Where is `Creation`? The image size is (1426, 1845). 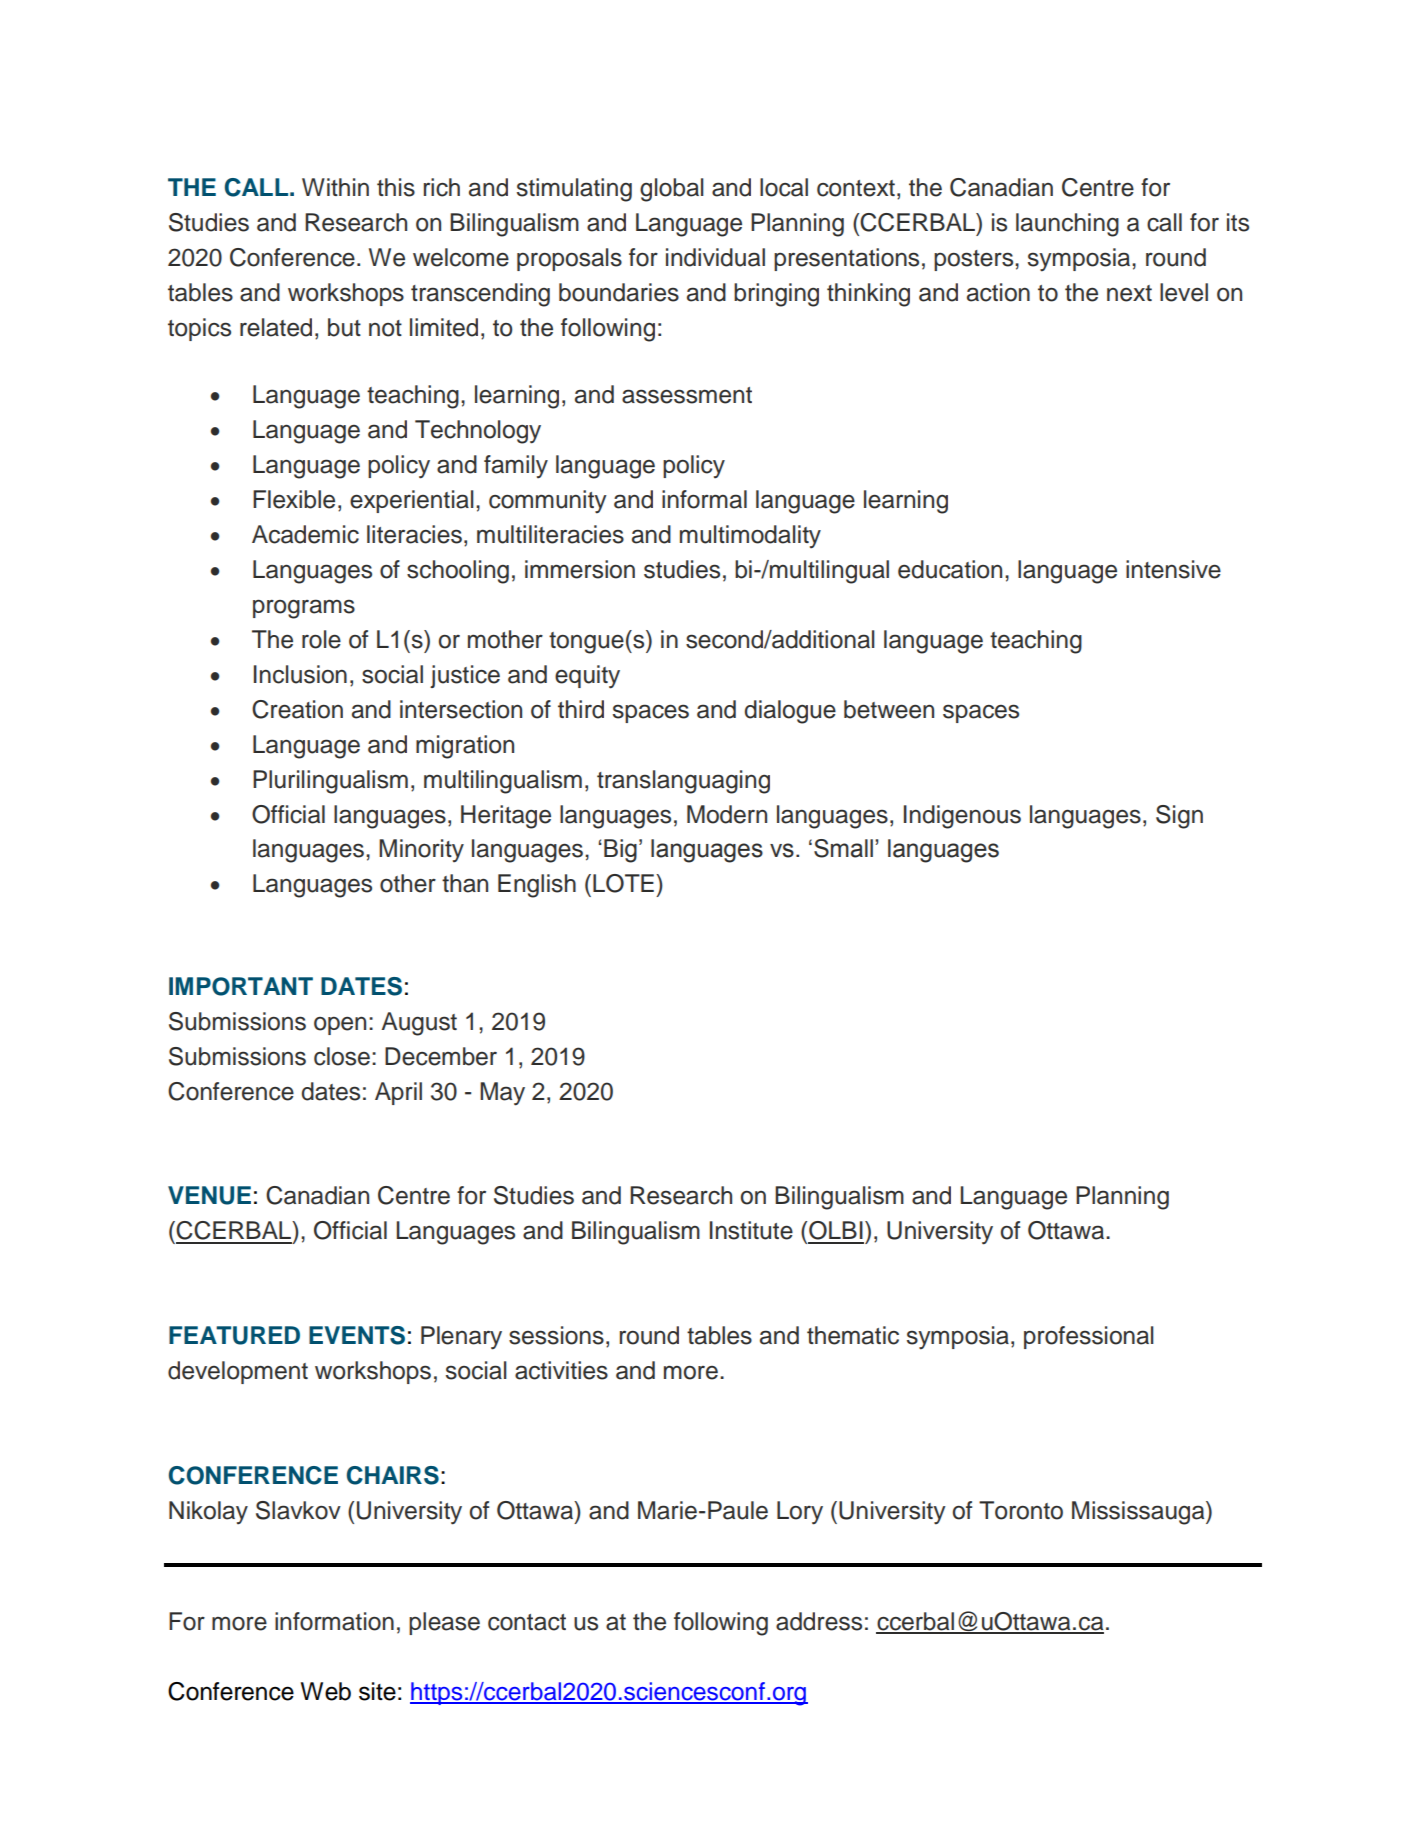 Creation is located at coordinates (297, 709).
